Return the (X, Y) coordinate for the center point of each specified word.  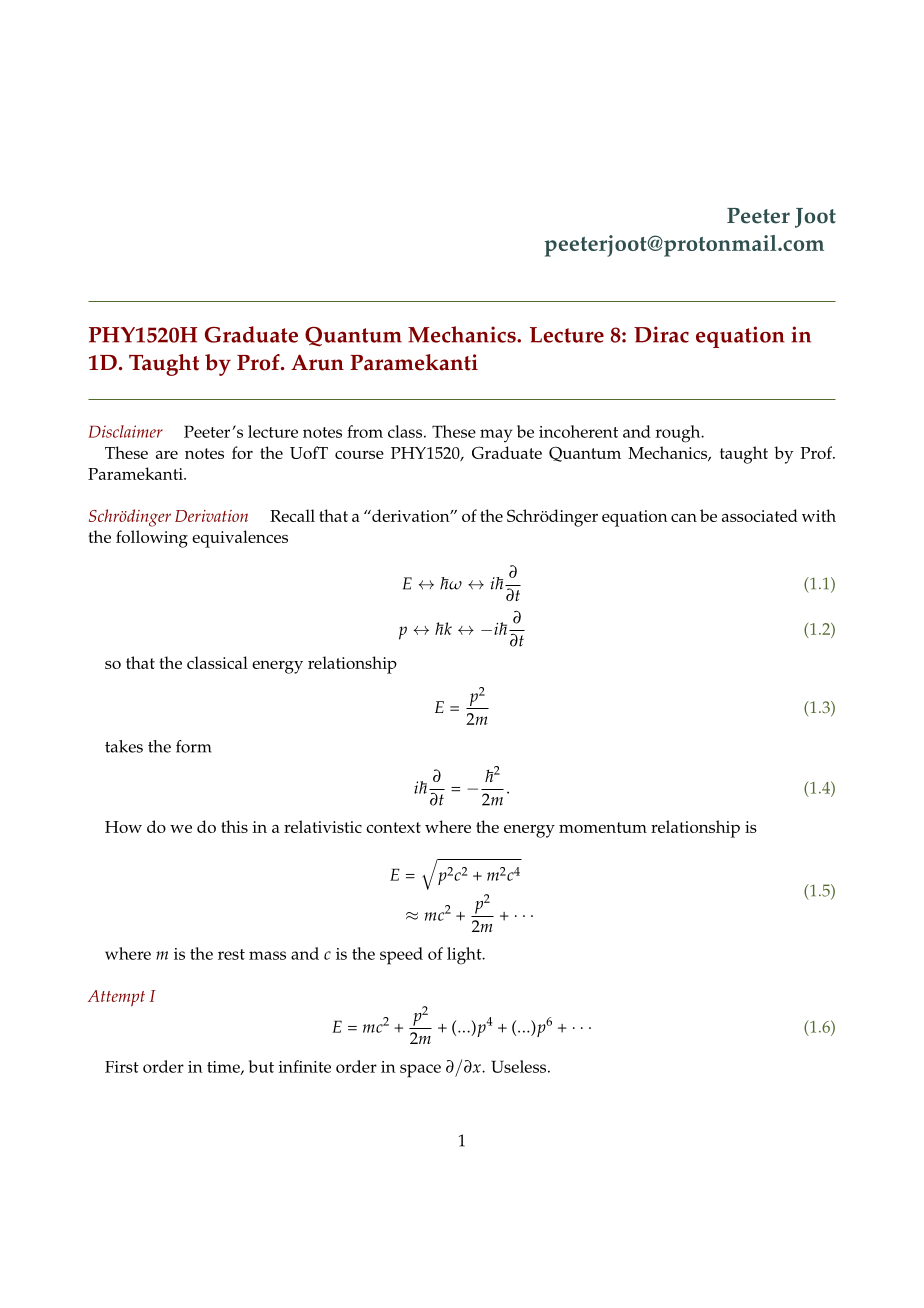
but (261, 1066)
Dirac (661, 334)
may (496, 436)
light (465, 956)
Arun (317, 362)
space (420, 1071)
